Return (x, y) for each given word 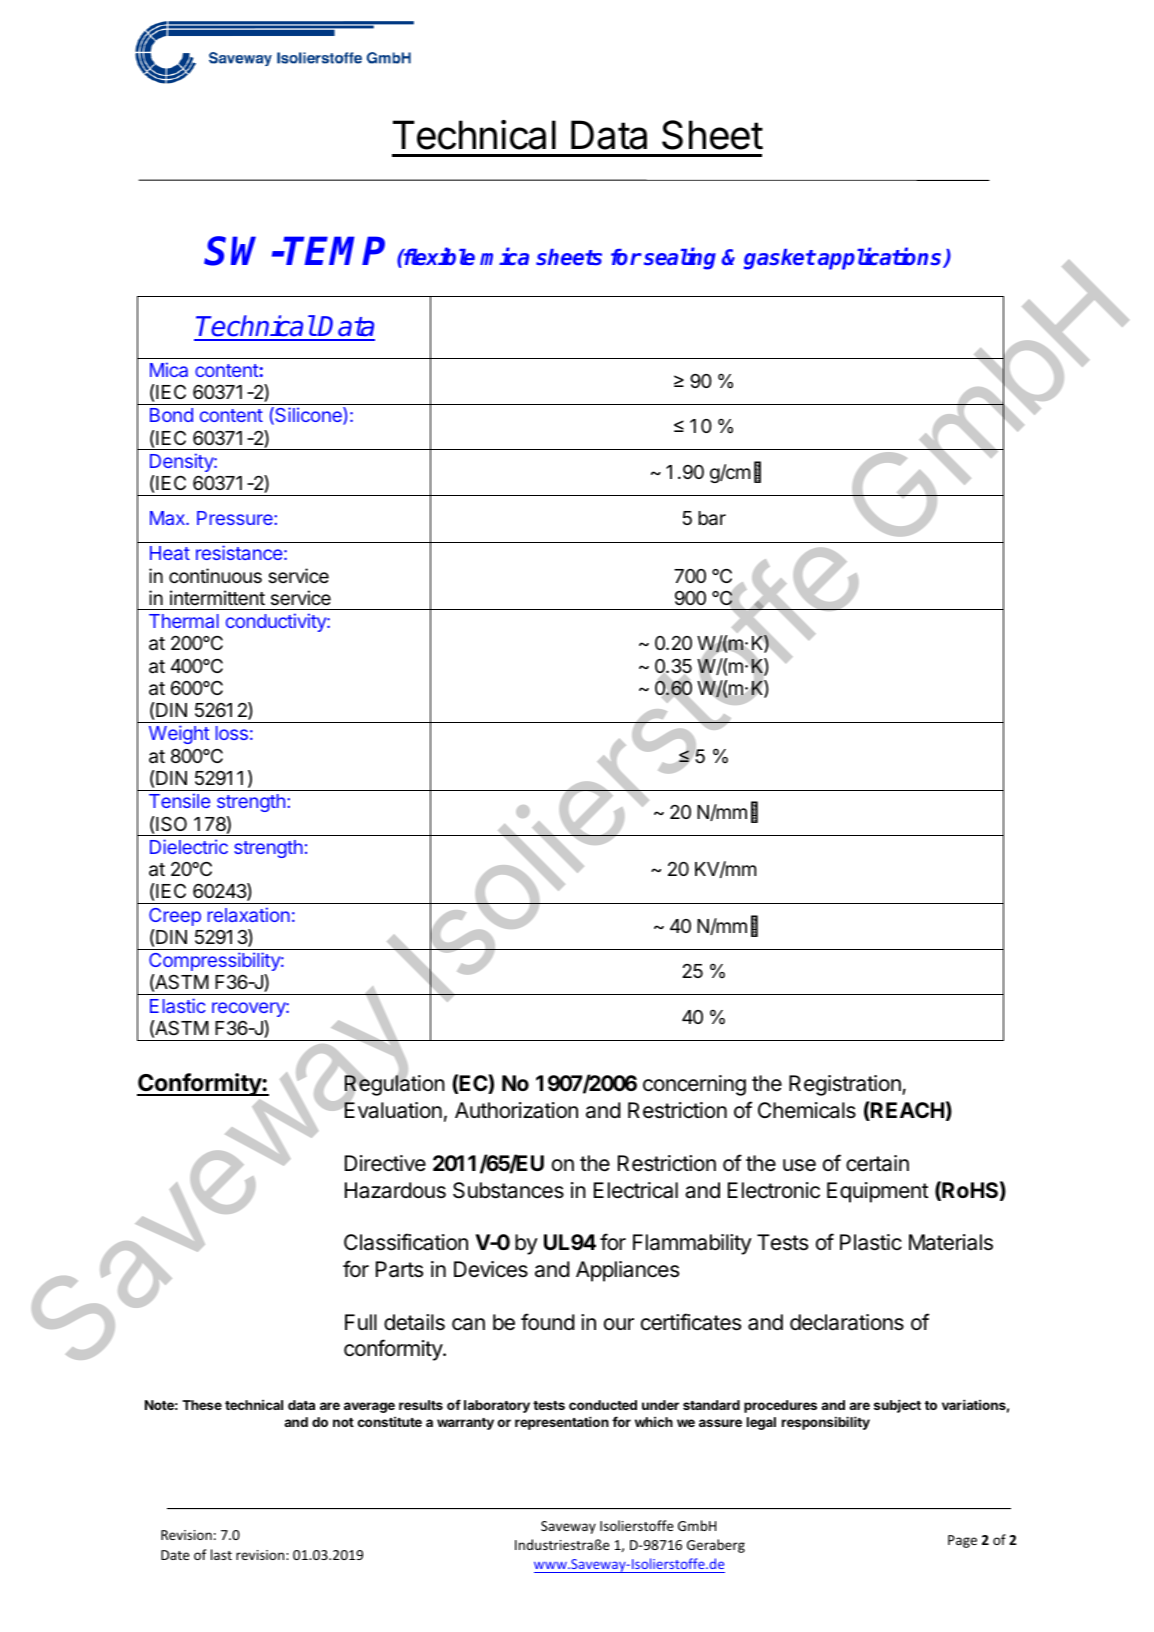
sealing (680, 258)
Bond (171, 415)
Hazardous (395, 1190)
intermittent (217, 597)
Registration (846, 1085)
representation (562, 1423)
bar (712, 518)
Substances (508, 1190)
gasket (780, 259)
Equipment (878, 1192)
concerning (694, 1085)
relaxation (249, 914)
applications (881, 258)
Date (175, 1555)
